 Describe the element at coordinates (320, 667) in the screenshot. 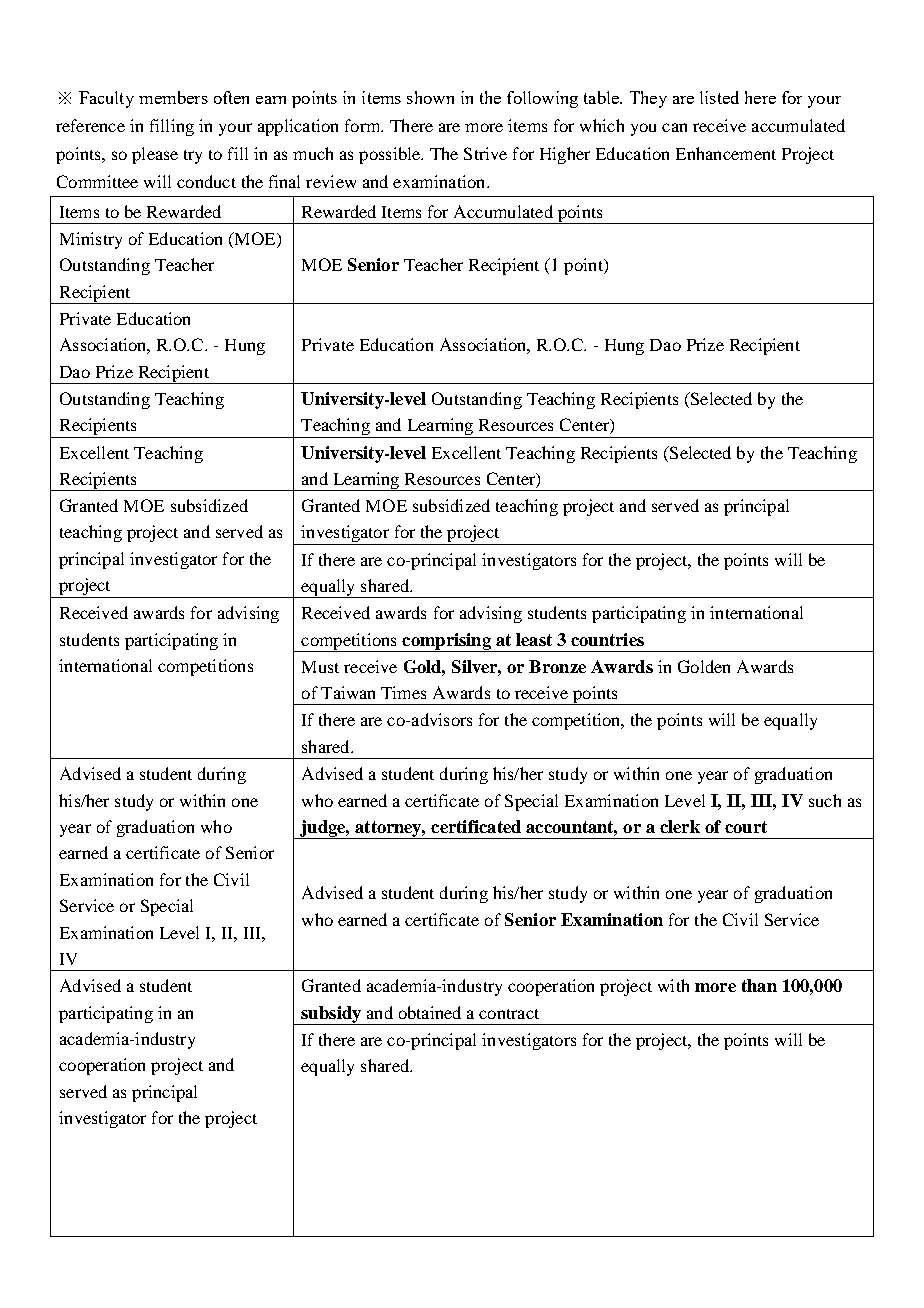

I see `Must` at that location.
